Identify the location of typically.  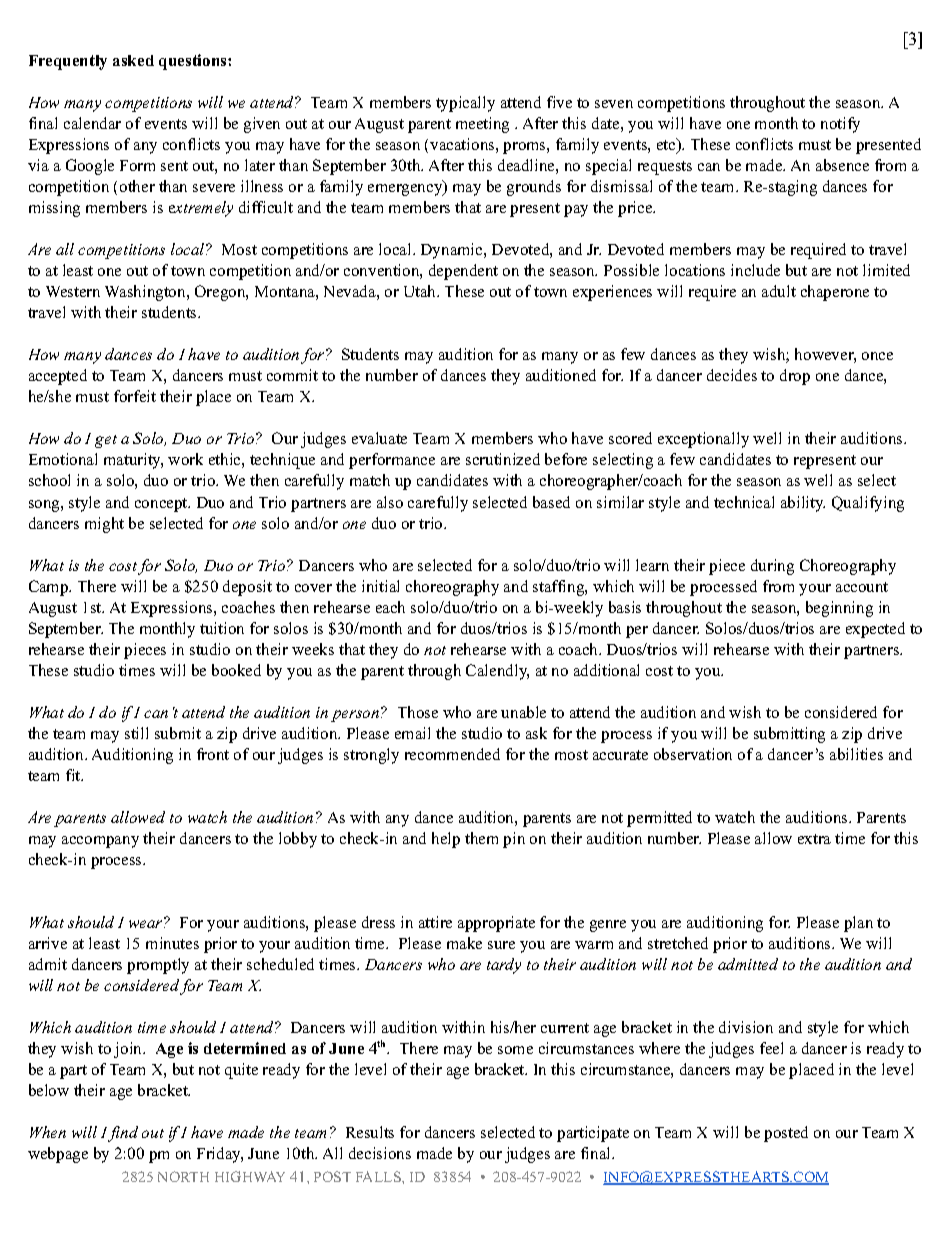
(465, 104).
